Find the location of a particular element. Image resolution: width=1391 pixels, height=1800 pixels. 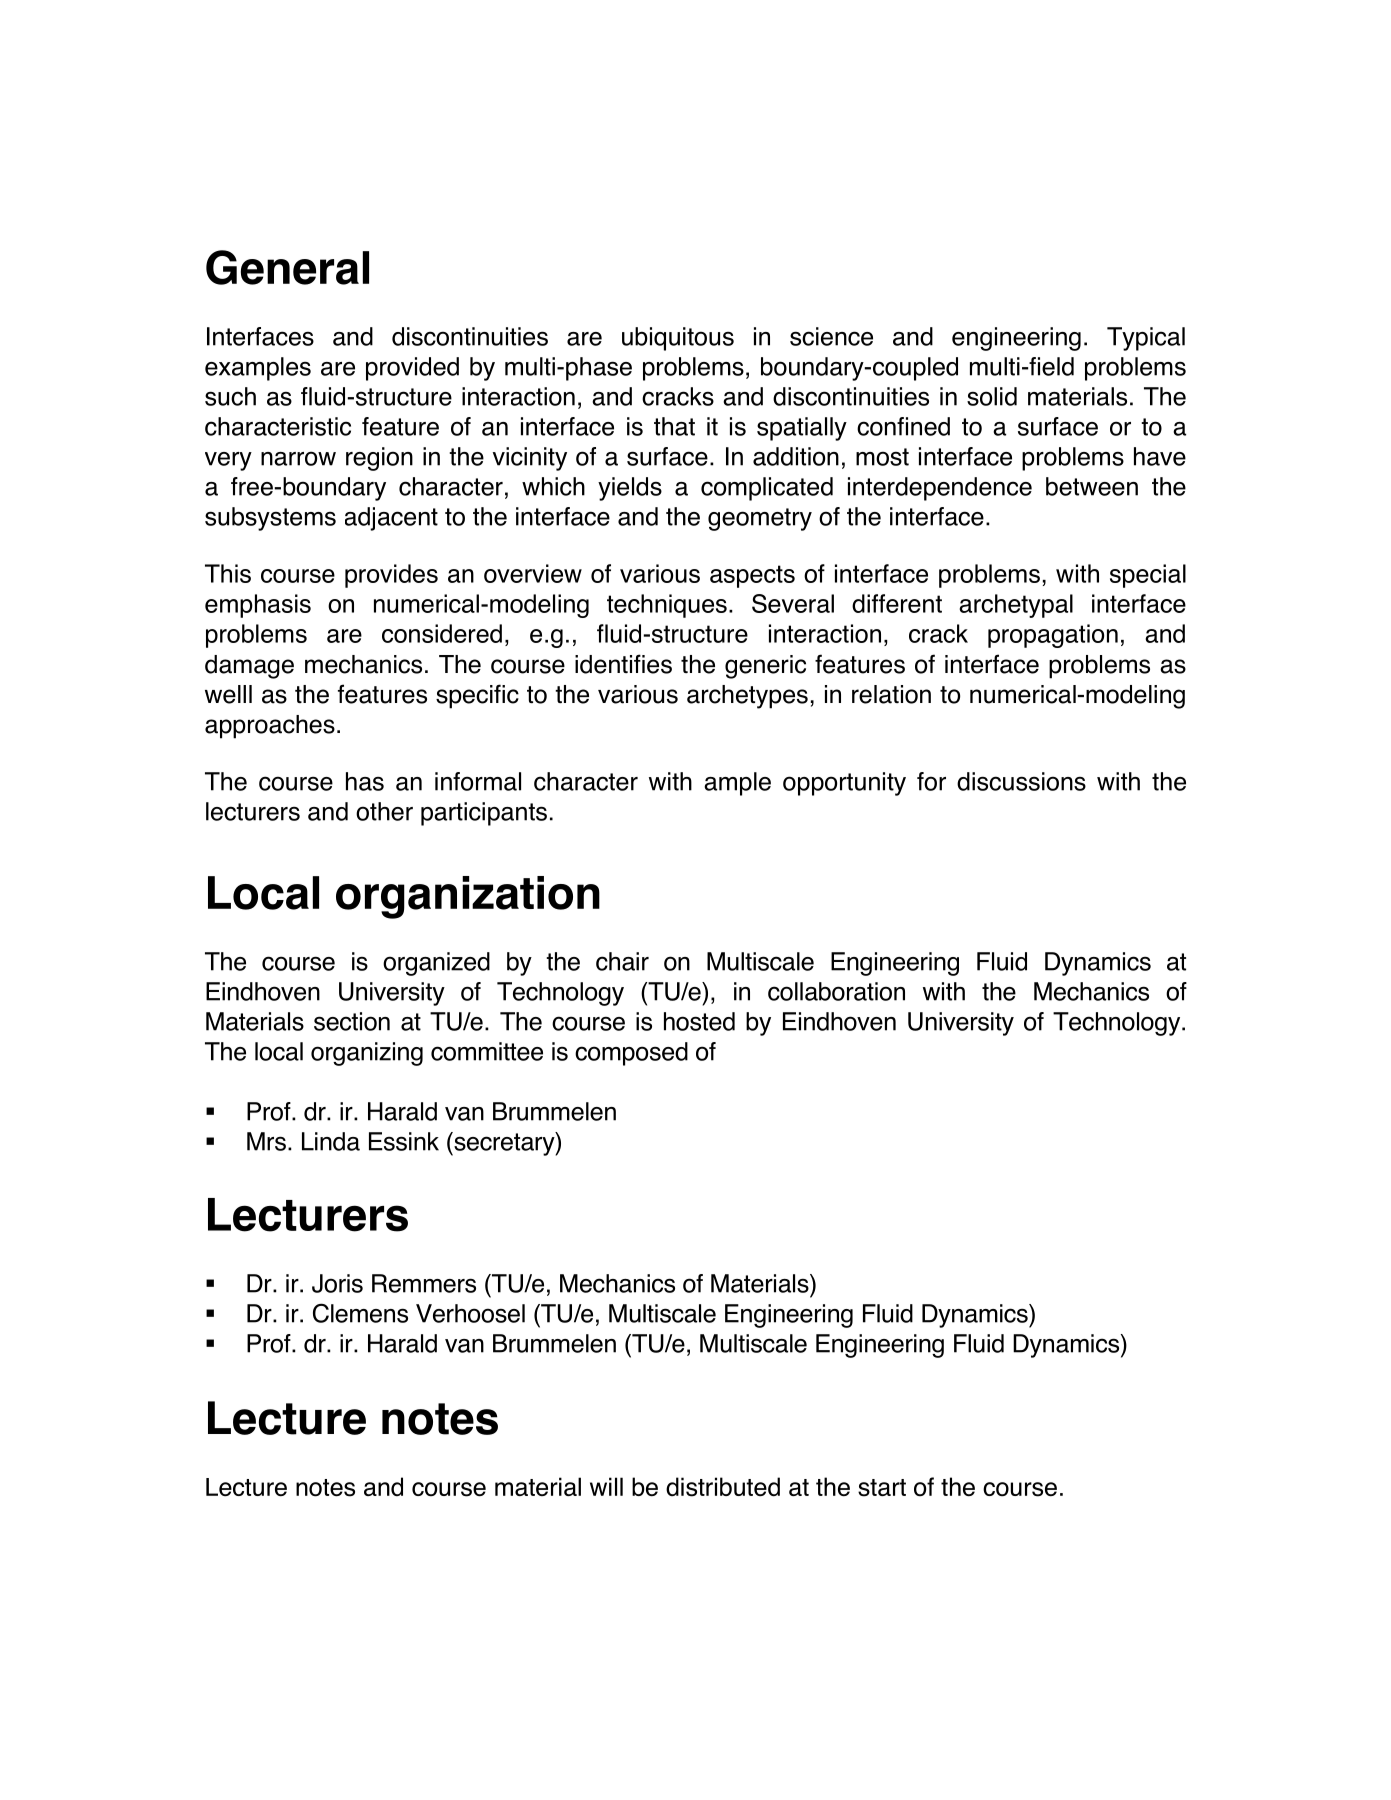

archetypes is located at coordinates (747, 697).
